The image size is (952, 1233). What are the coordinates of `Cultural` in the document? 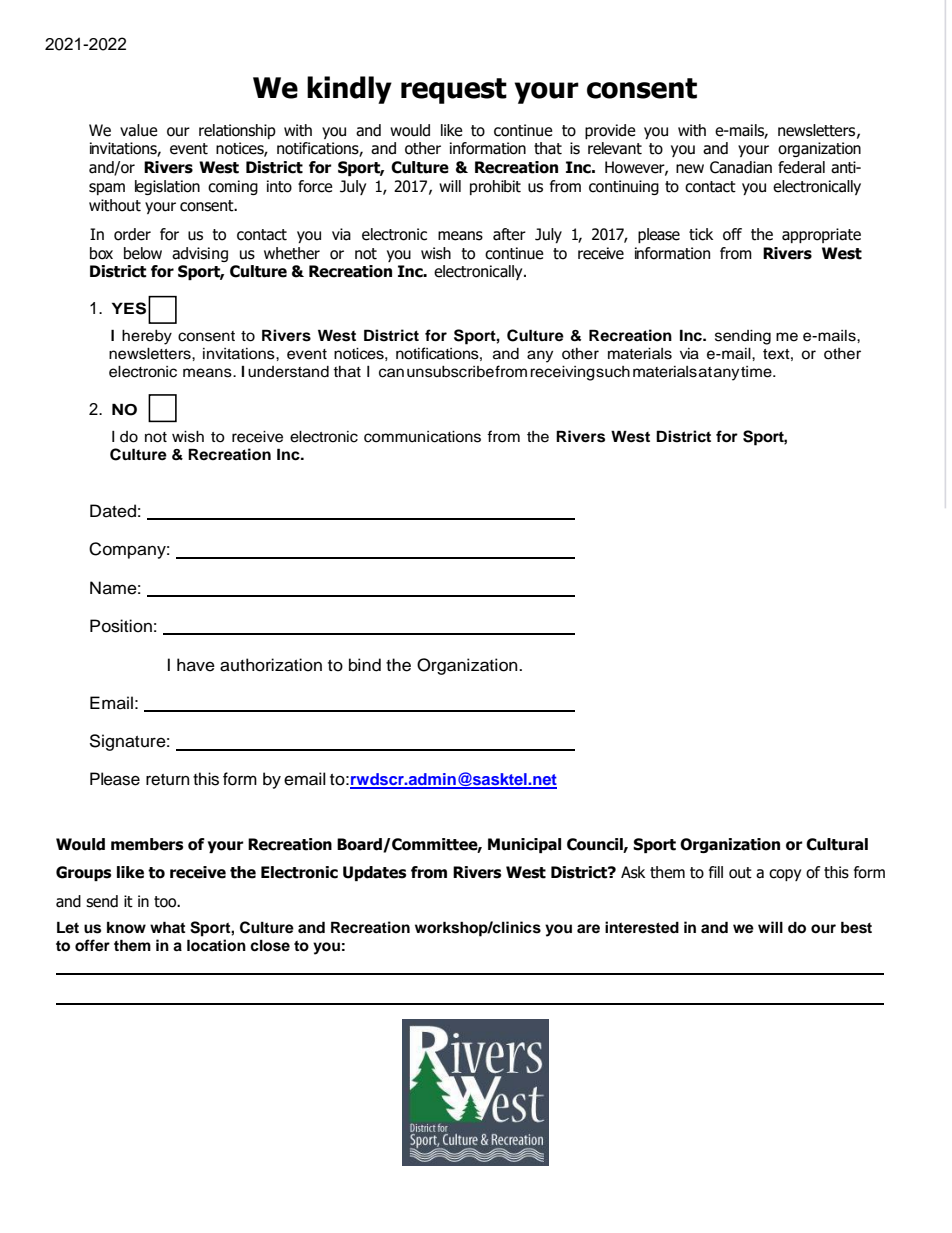 It's located at (837, 844).
